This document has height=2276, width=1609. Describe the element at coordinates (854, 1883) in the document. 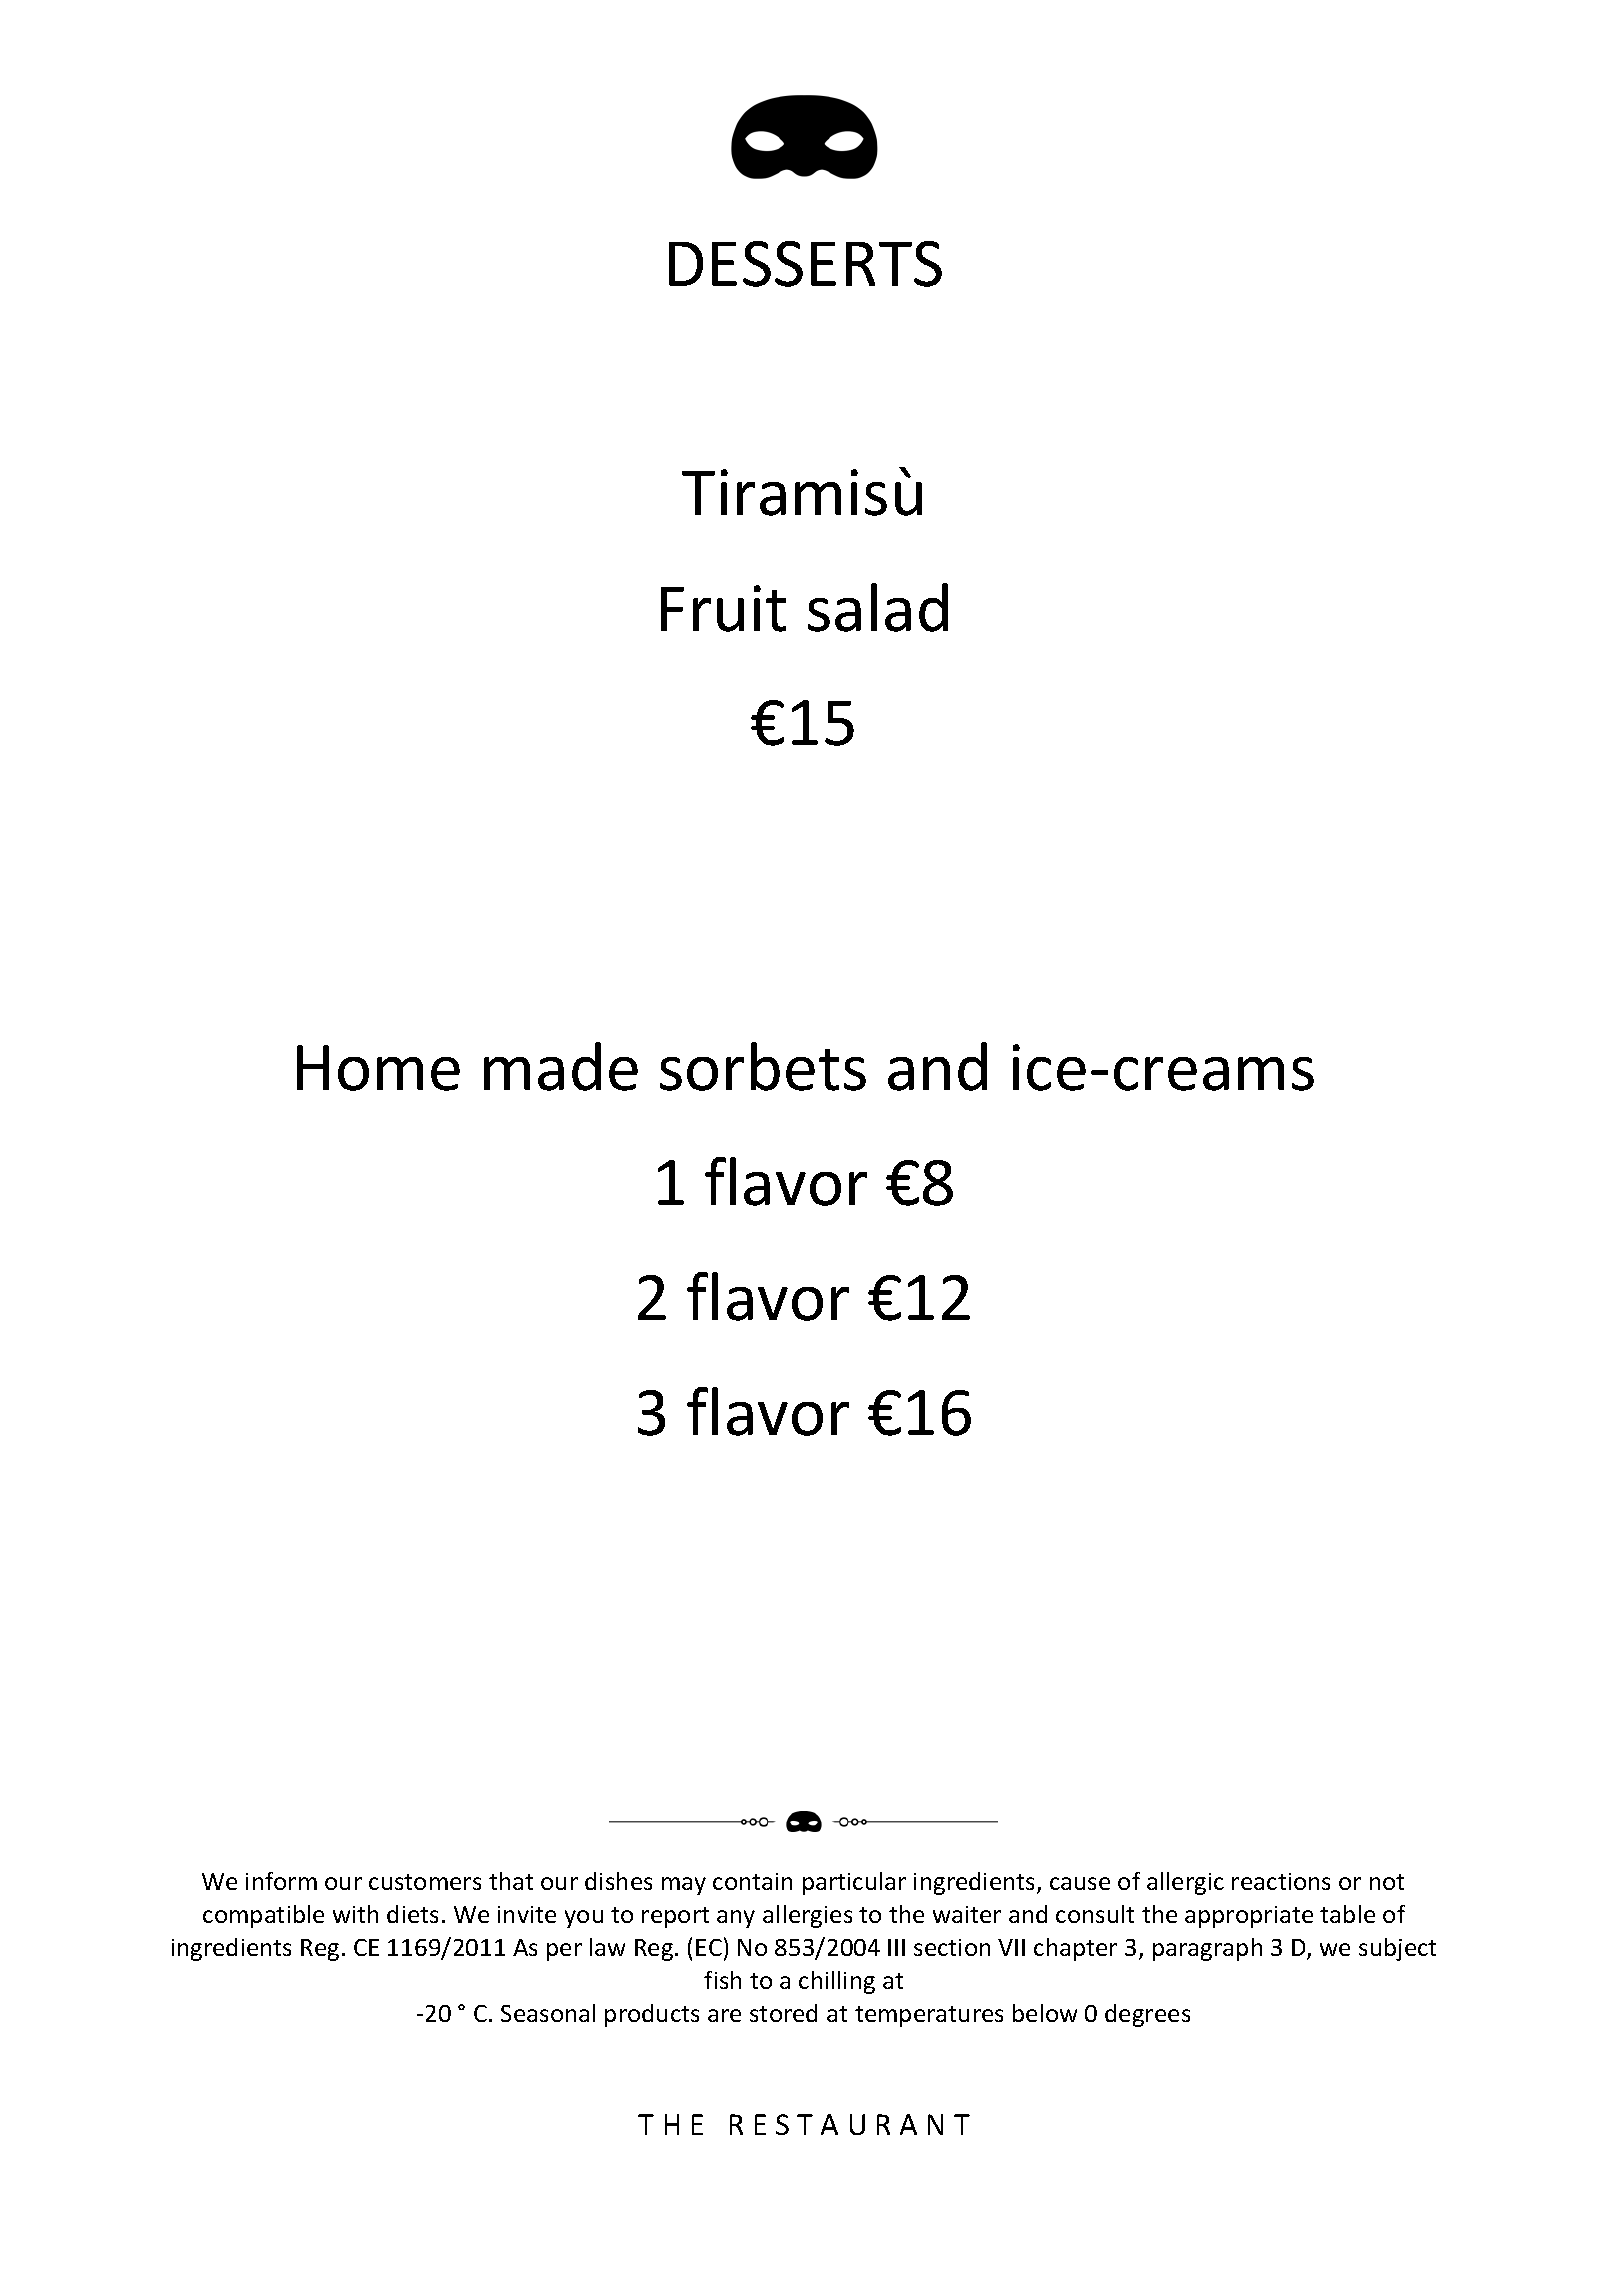

I see `particular` at that location.
